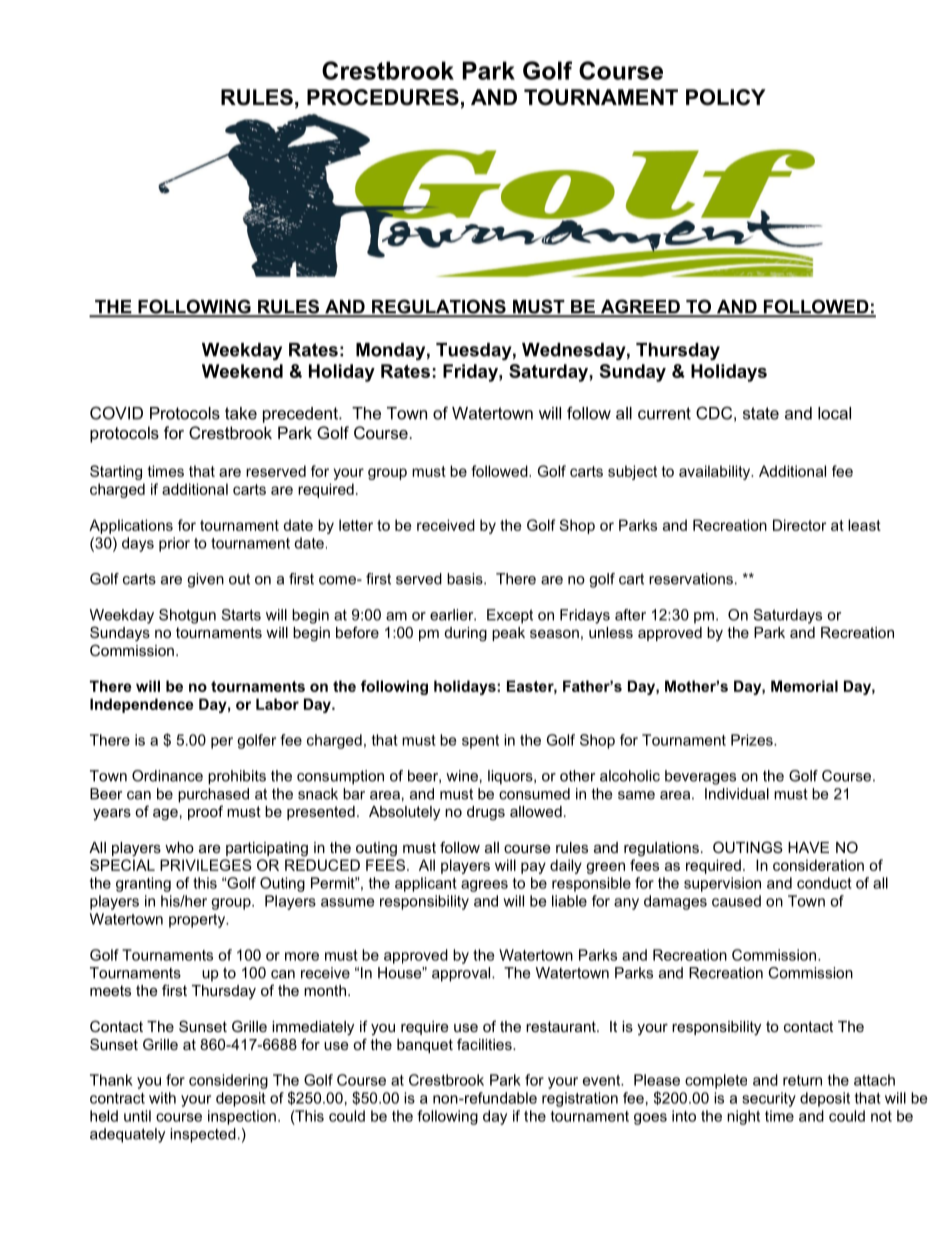  Describe the element at coordinates (484, 886) in the screenshot. I see `agrees` at that location.
